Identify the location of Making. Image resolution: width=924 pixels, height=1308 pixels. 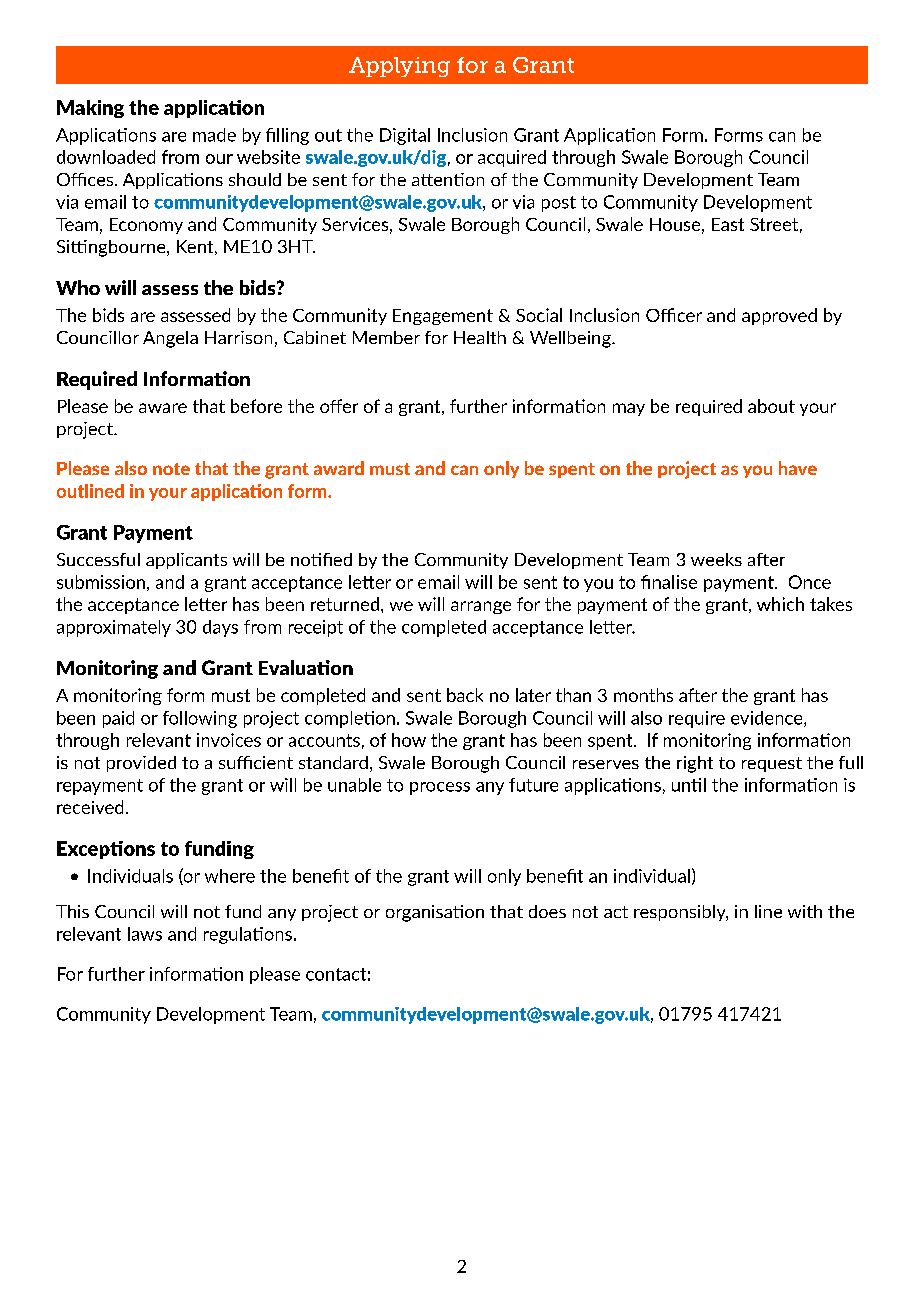
(90, 109).
